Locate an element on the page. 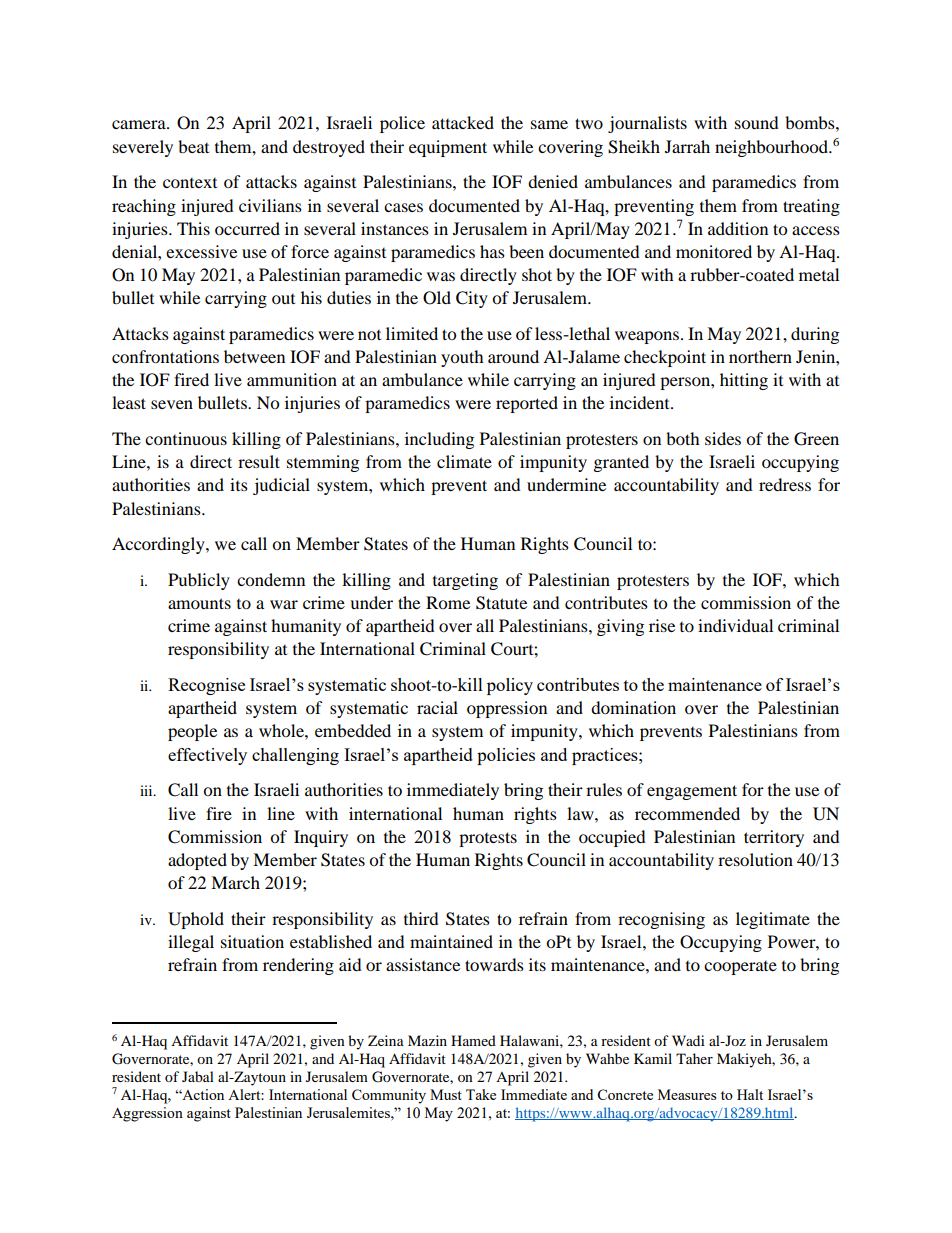 The width and height of the image is (952, 1233). including is located at coordinates (439, 440).
